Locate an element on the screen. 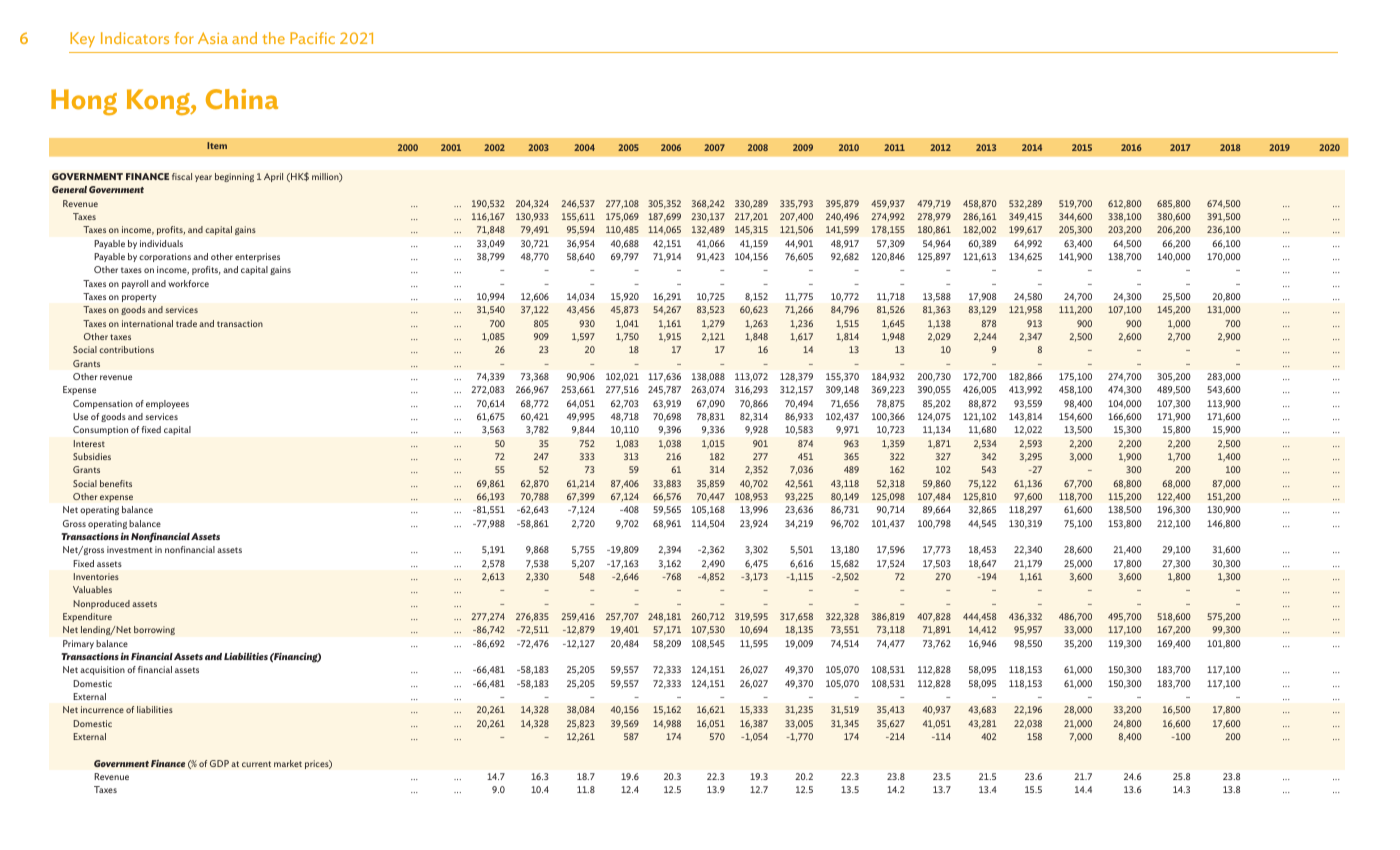  GDP is located at coordinates (219, 763).
